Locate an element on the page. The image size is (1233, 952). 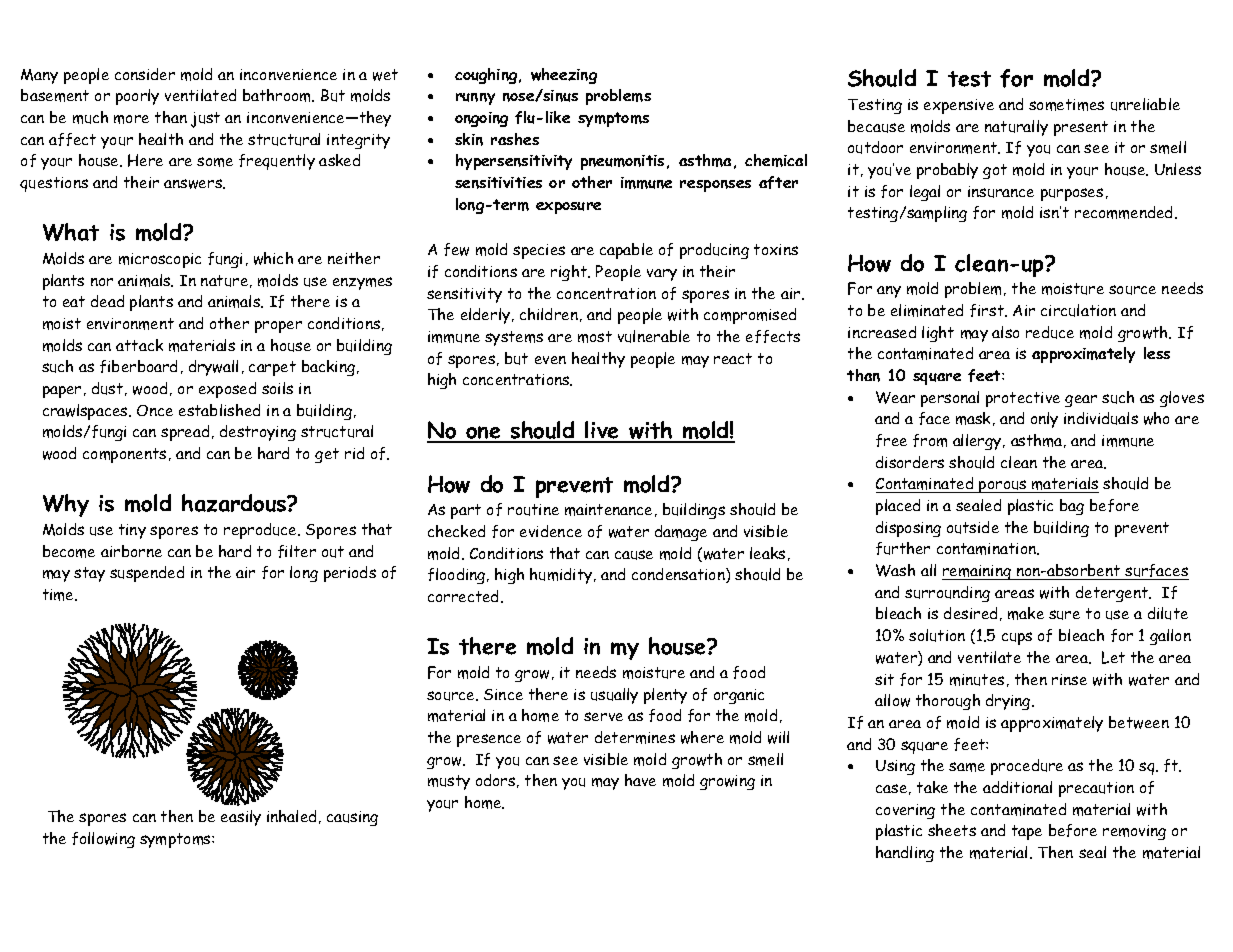
suspended is located at coordinates (147, 574).
